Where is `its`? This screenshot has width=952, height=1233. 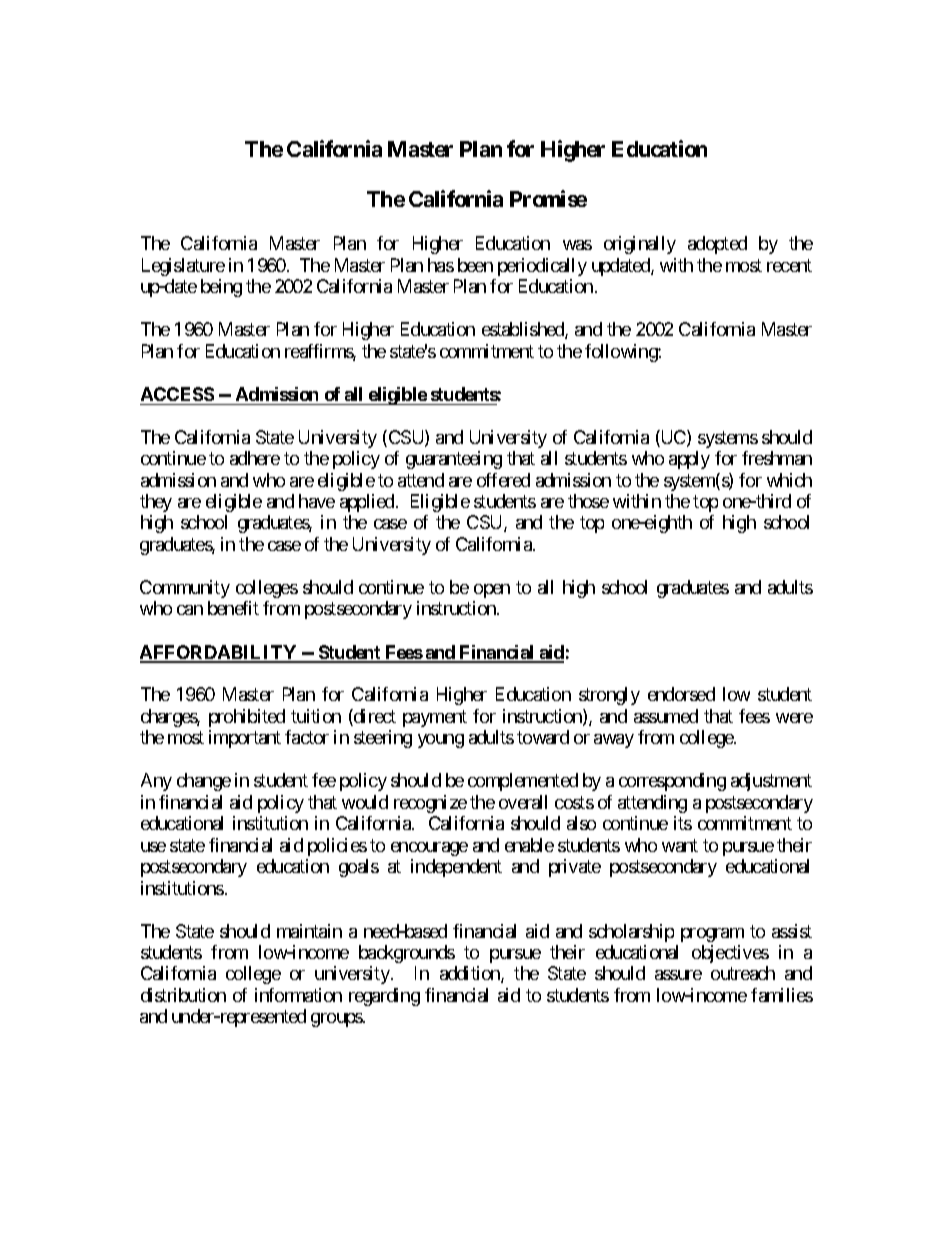
its is located at coordinates (683, 823).
